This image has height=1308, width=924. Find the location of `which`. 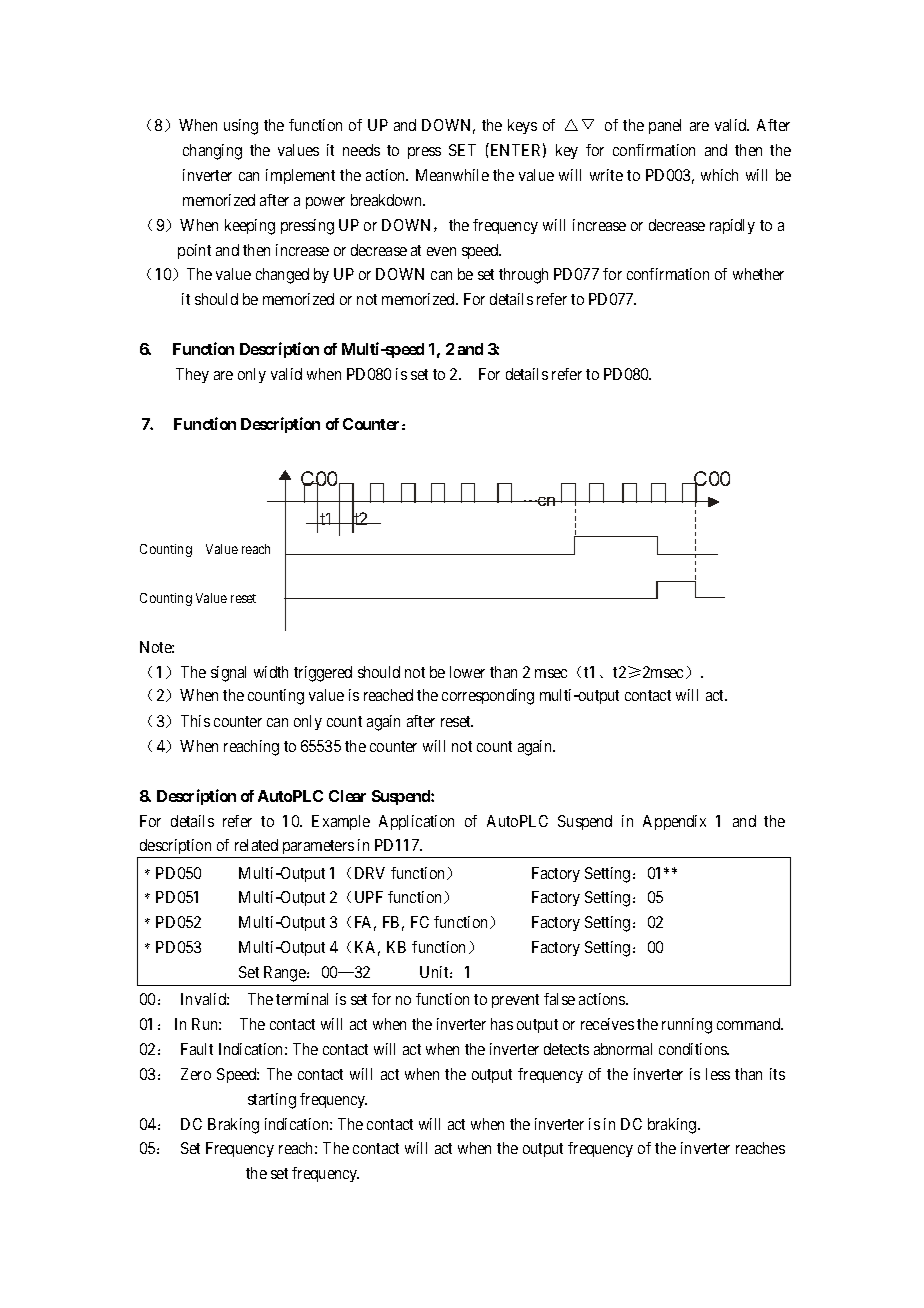

which is located at coordinates (719, 175).
